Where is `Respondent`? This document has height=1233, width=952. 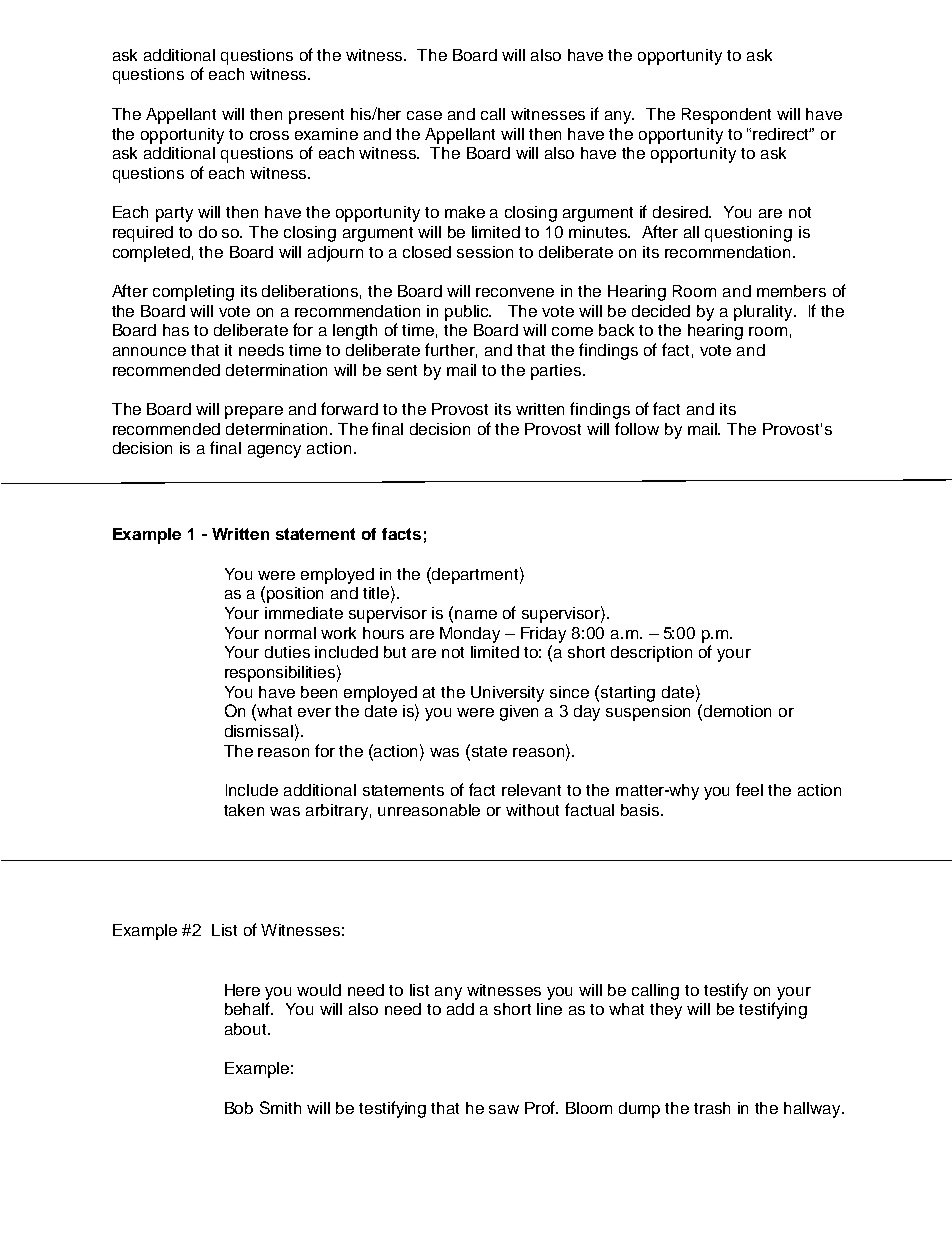
Respondent is located at coordinates (726, 116).
